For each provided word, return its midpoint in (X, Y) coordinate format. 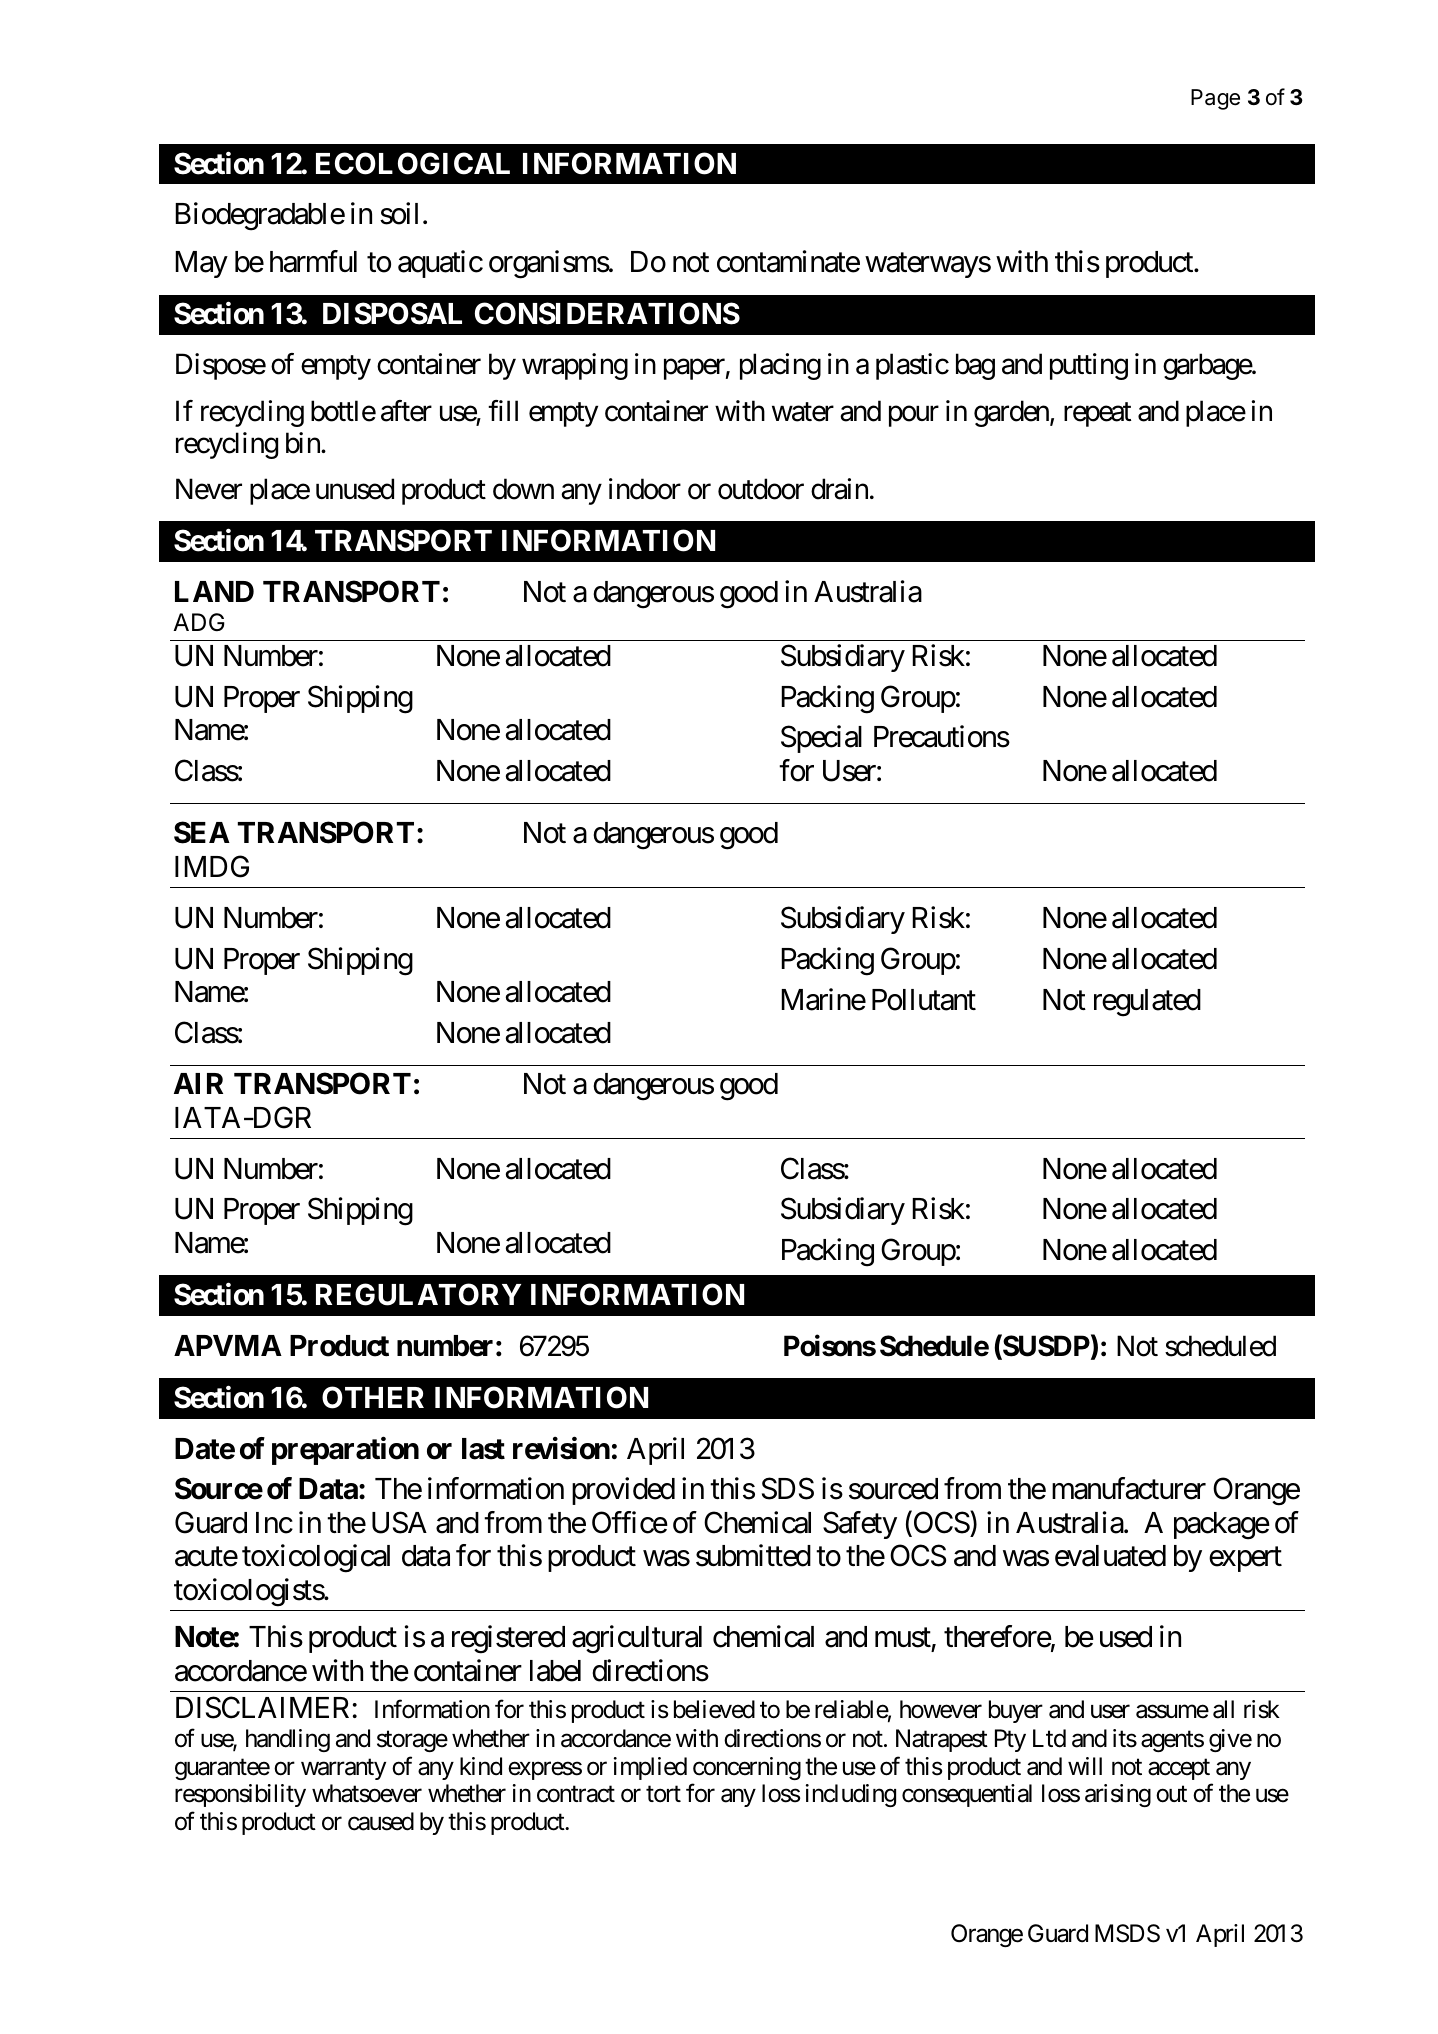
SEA (202, 832)
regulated (1147, 1003)
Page (1215, 99)
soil (399, 214)
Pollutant (924, 1000)
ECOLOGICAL (413, 163)
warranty (343, 1769)
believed (714, 1709)
